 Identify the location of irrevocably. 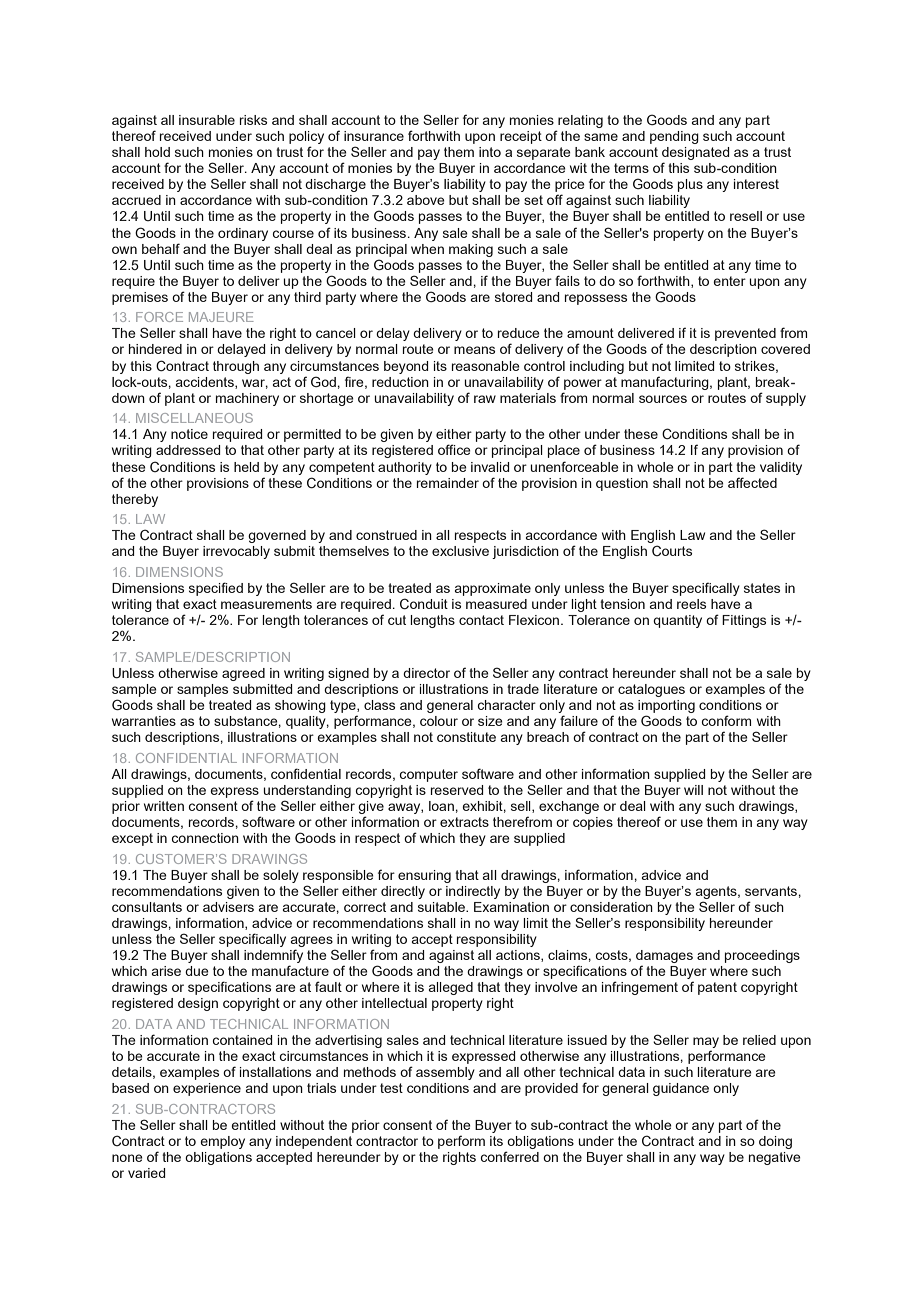
(236, 552).
